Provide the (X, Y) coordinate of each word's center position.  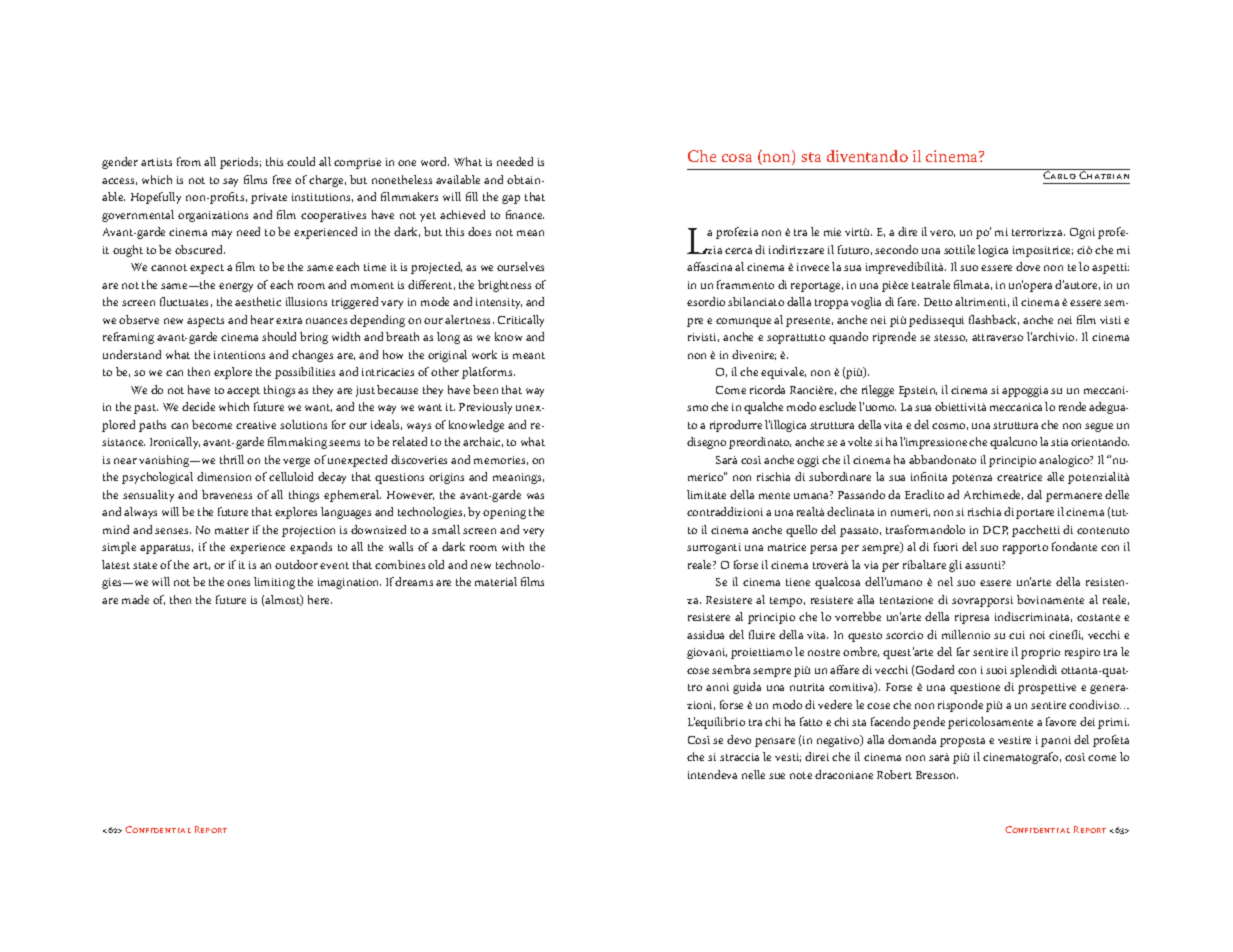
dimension (224, 476)
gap (511, 199)
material (496, 581)
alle (1055, 476)
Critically (521, 321)
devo (739, 739)
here (320, 599)
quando (848, 338)
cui (1017, 635)
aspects (205, 322)
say (230, 182)
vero (942, 233)
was (535, 496)
